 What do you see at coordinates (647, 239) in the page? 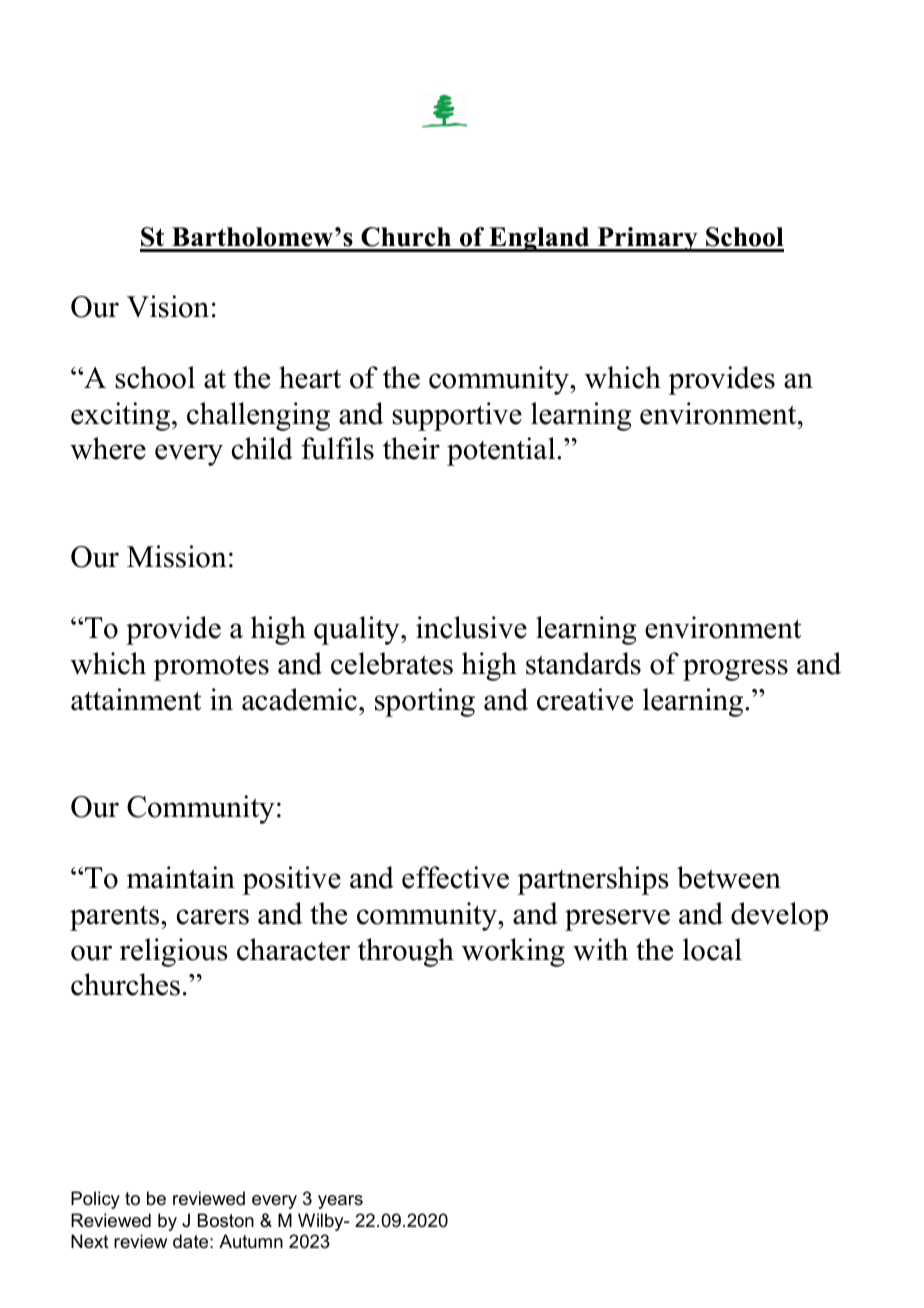
I see `Primary` at bounding box center [647, 239].
